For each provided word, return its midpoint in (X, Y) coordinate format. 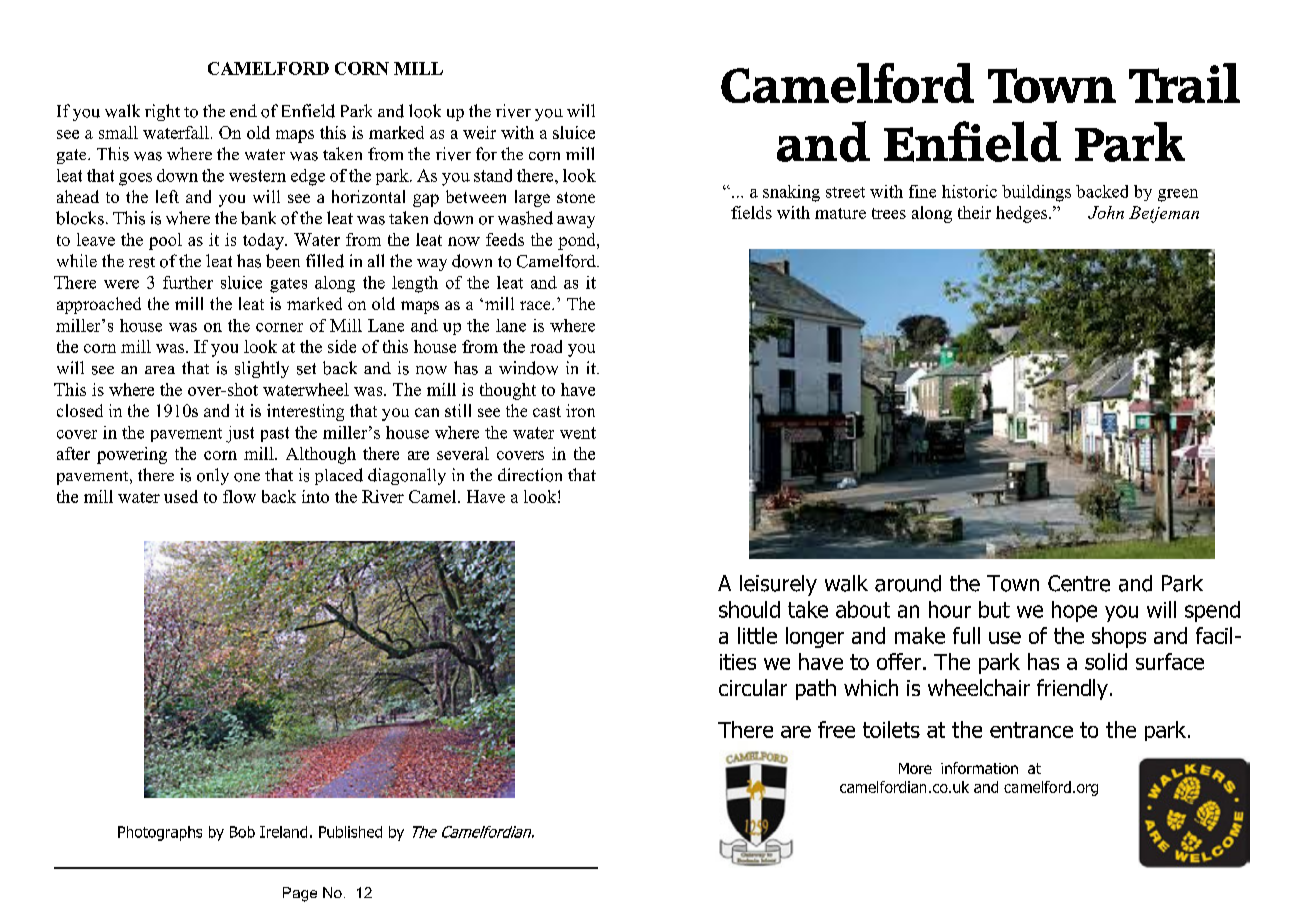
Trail (1184, 83)
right (162, 112)
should (749, 609)
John (1106, 212)
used (181, 496)
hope (1074, 611)
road (546, 346)
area (160, 370)
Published (350, 832)
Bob (242, 832)
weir (479, 132)
